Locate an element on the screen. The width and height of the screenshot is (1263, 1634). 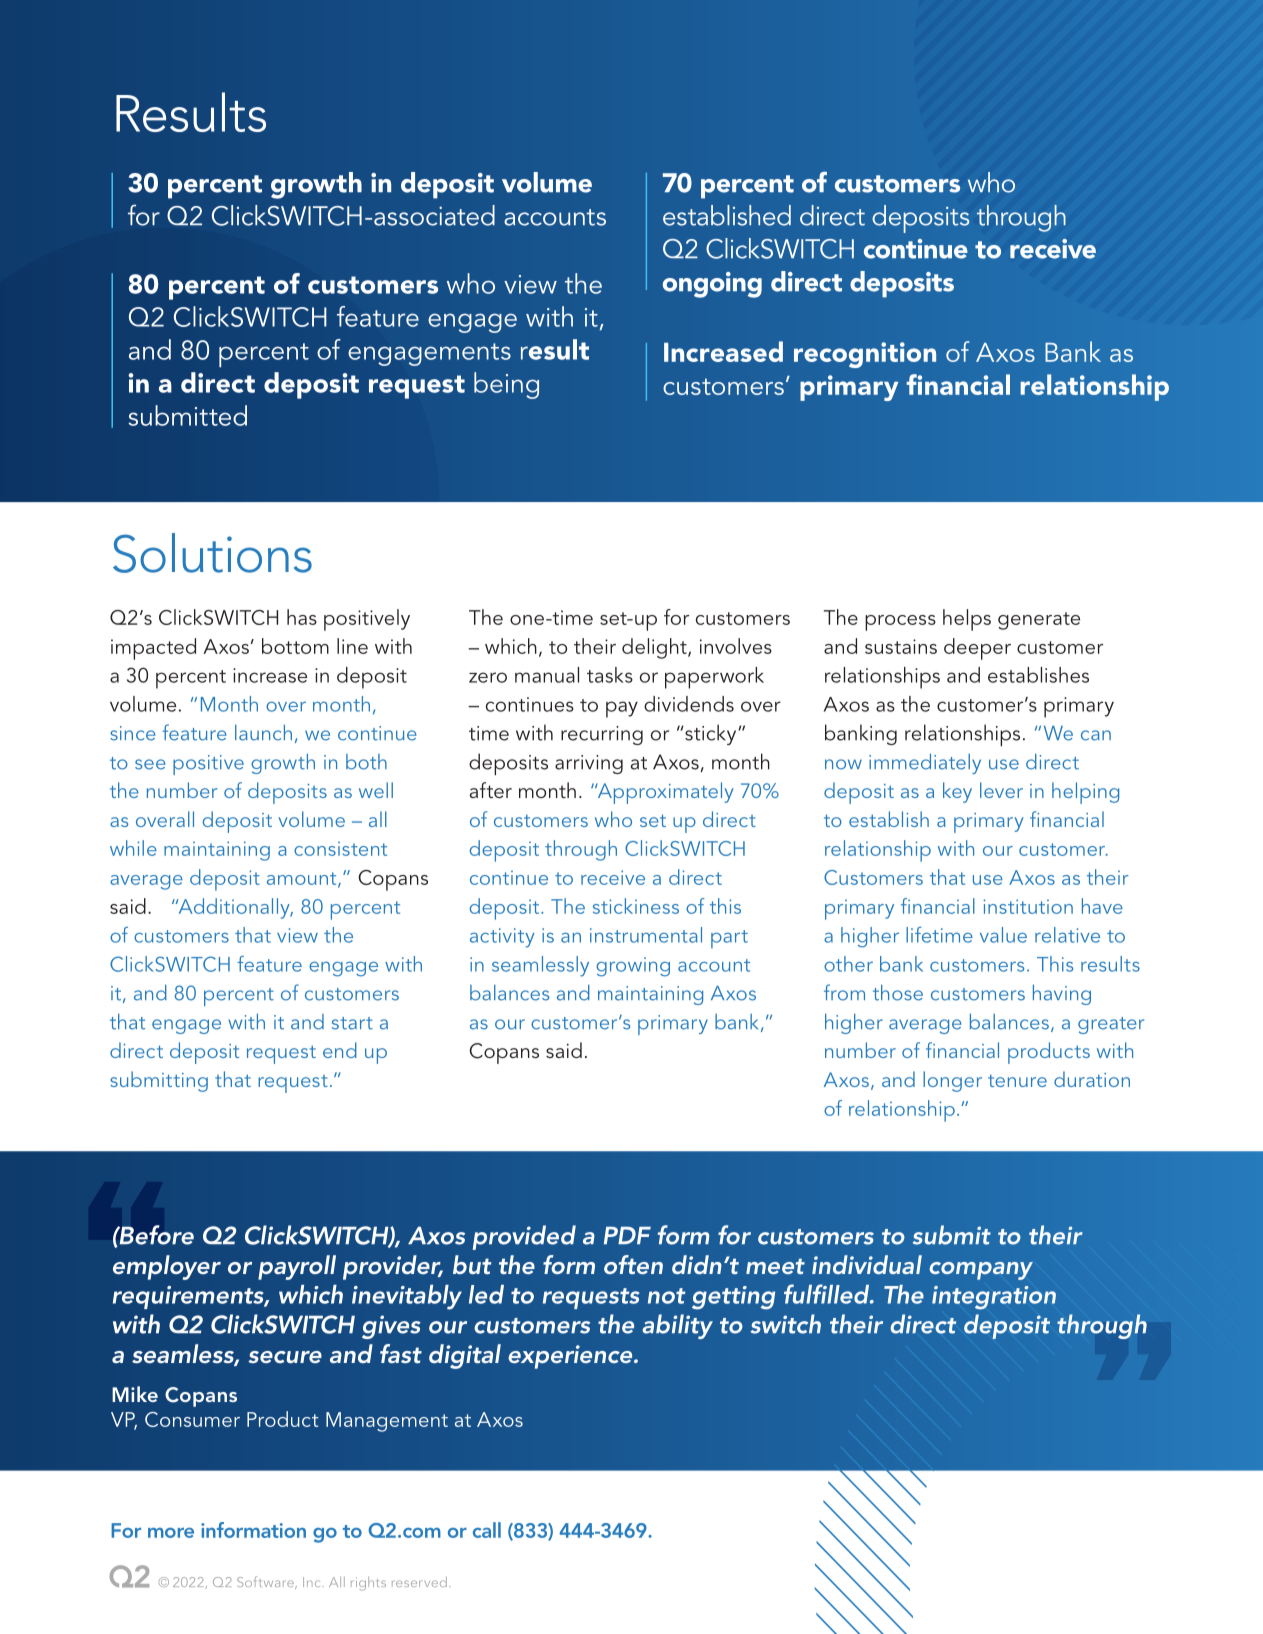
Software is located at coordinates (266, 1582).
